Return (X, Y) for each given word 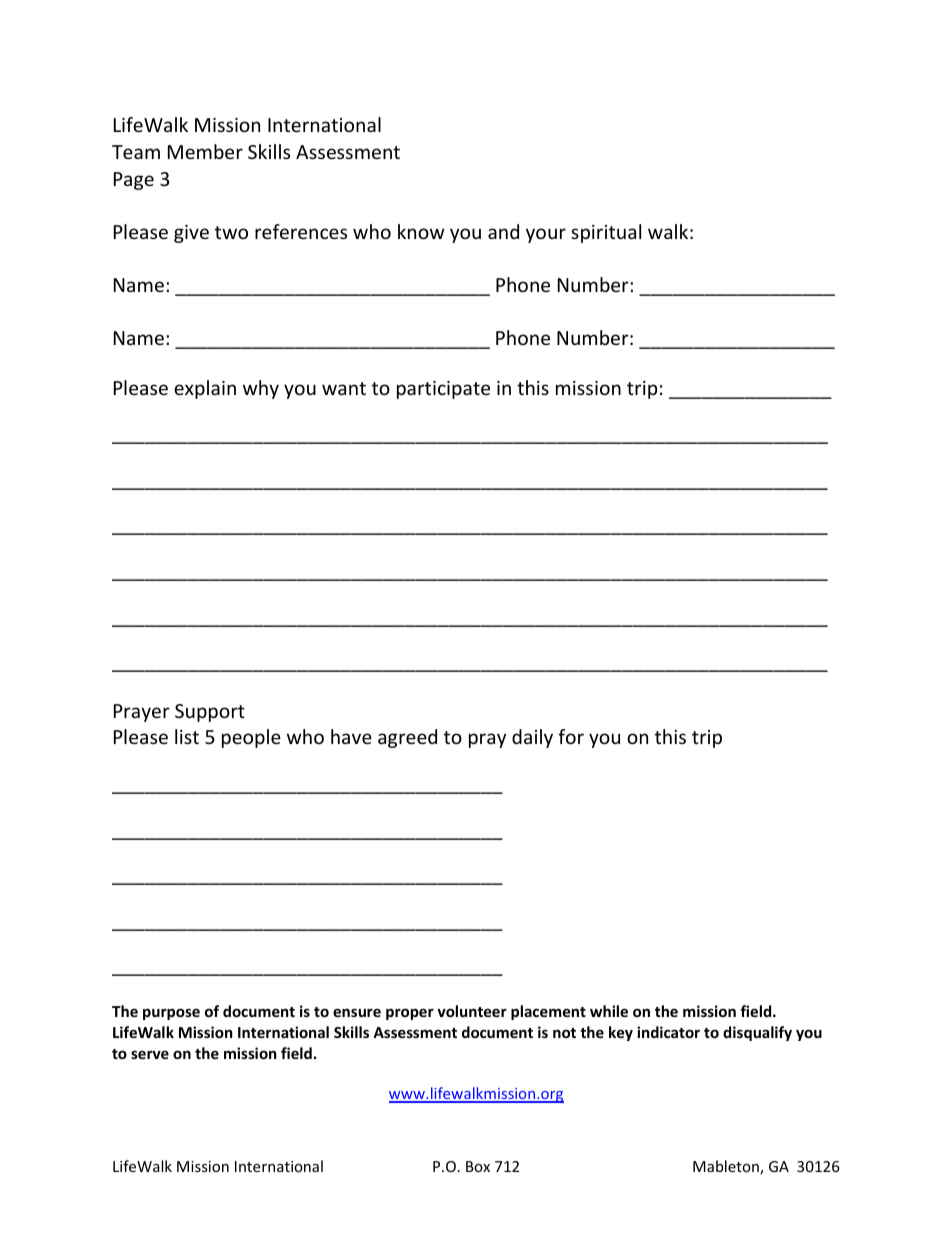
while (609, 1011)
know (421, 231)
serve (150, 1054)
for (571, 736)
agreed (407, 738)
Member (205, 151)
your (546, 235)
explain (205, 389)
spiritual (606, 233)
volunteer (472, 1011)
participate (443, 390)
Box (478, 1166)
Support (210, 713)
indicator (668, 1032)
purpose (171, 1014)
